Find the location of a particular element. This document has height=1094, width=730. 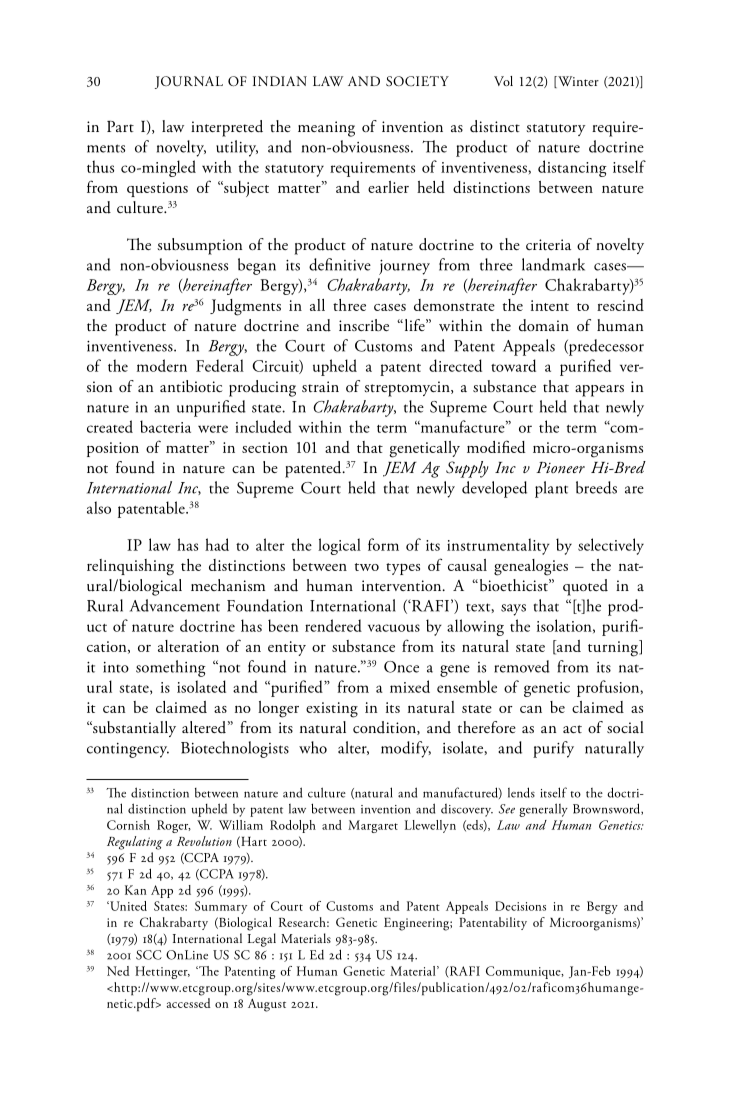

relinquishing is located at coordinates (130, 567).
